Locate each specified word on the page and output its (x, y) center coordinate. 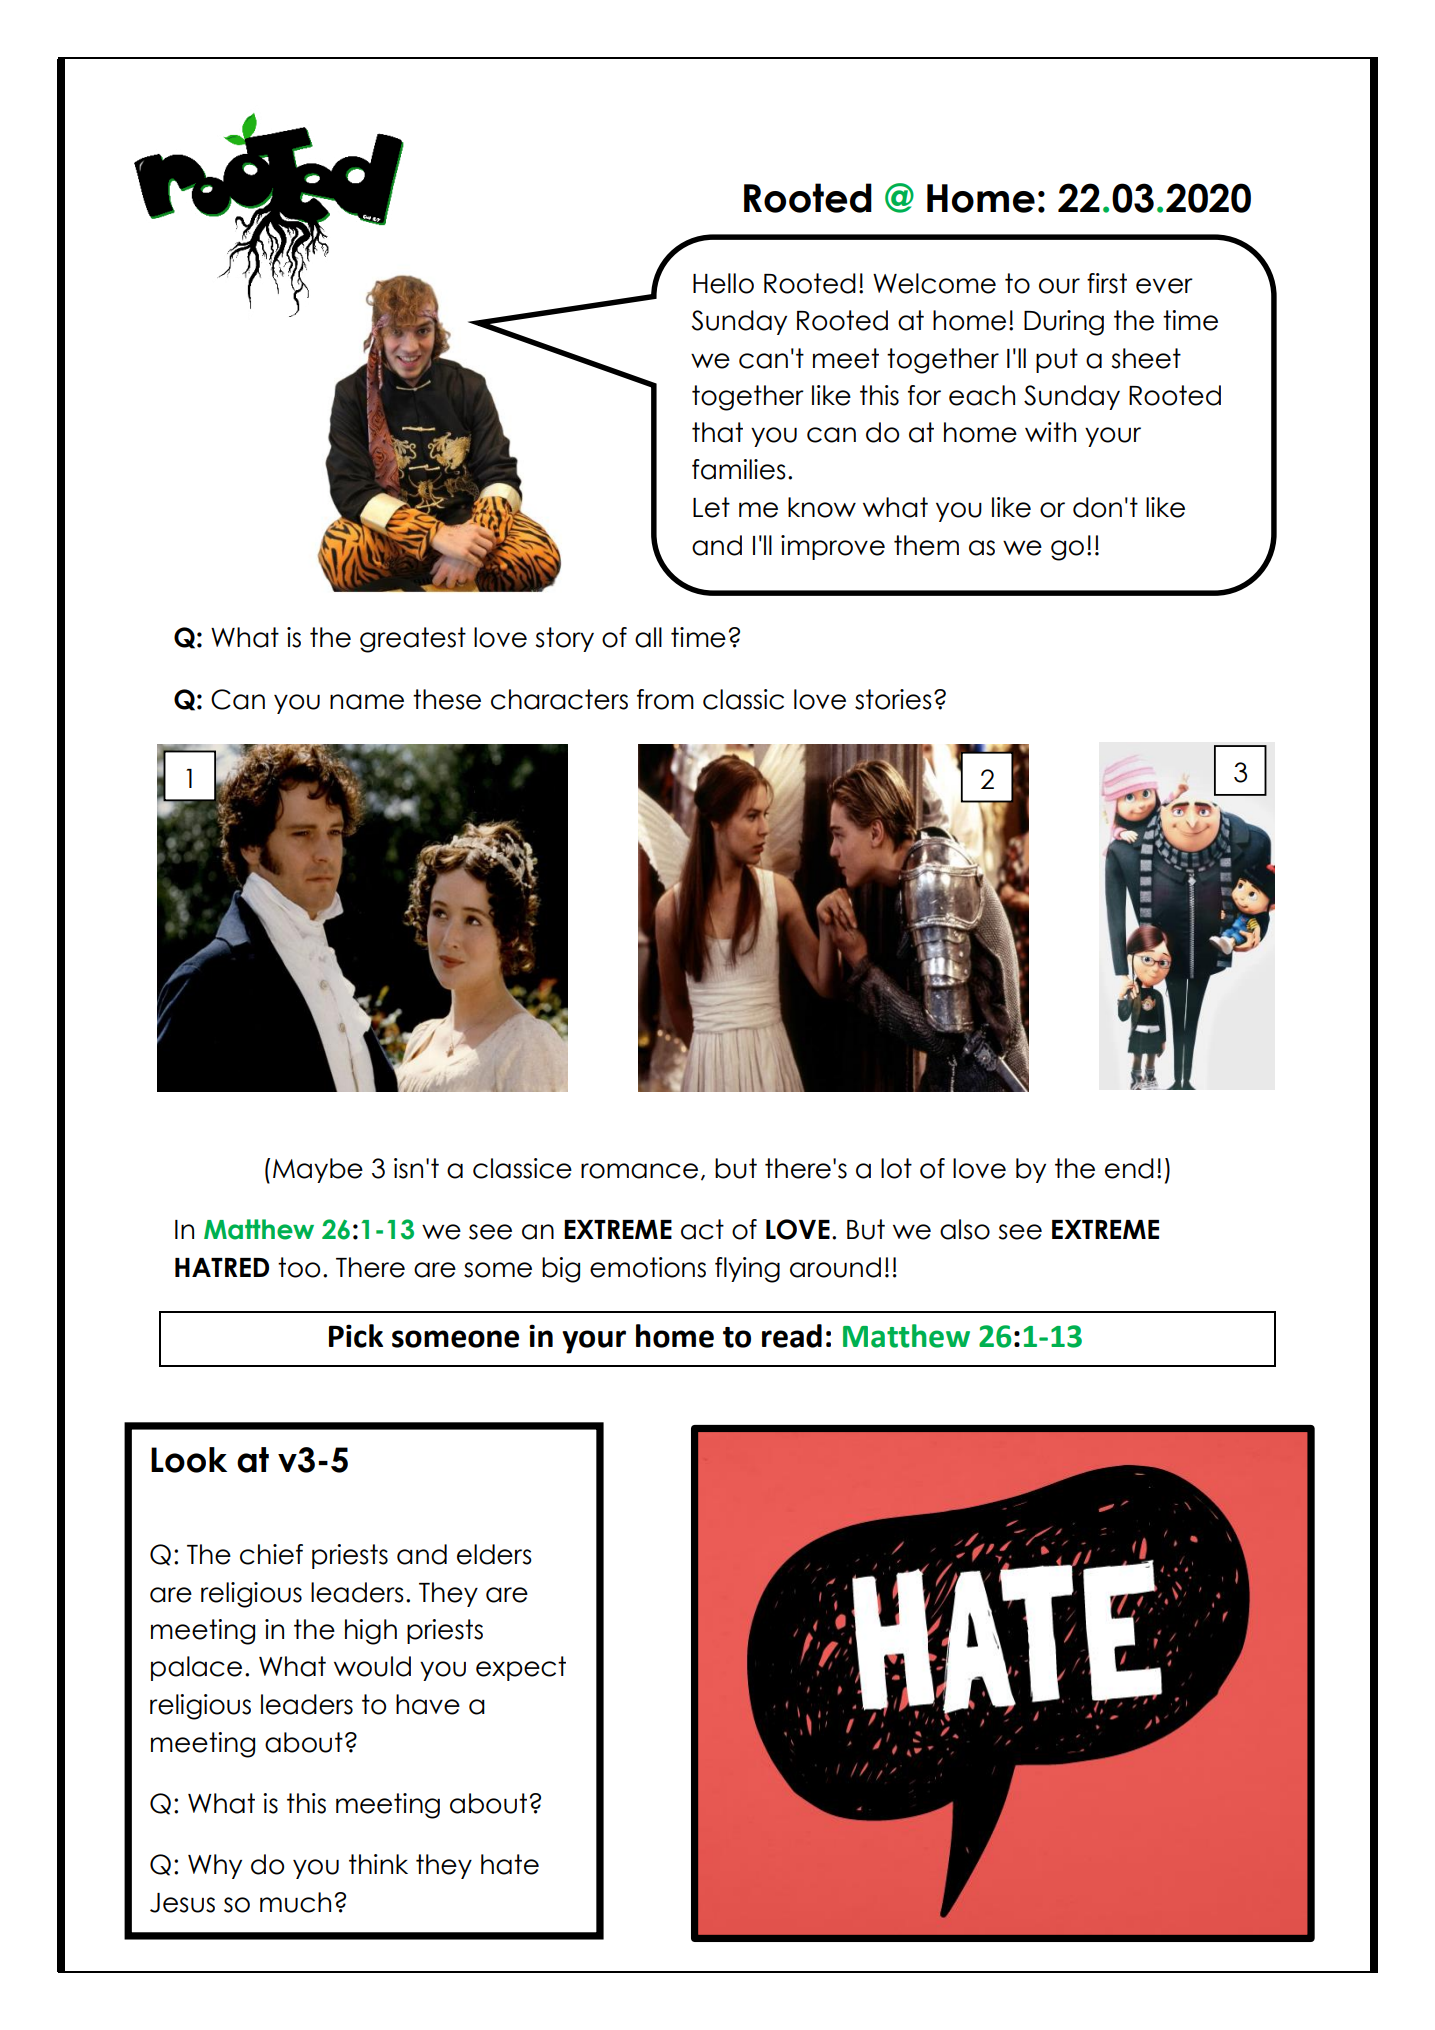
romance (639, 1171)
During (1064, 323)
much (295, 1902)
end (1129, 1168)
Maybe (318, 1170)
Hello (723, 283)
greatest (413, 640)
